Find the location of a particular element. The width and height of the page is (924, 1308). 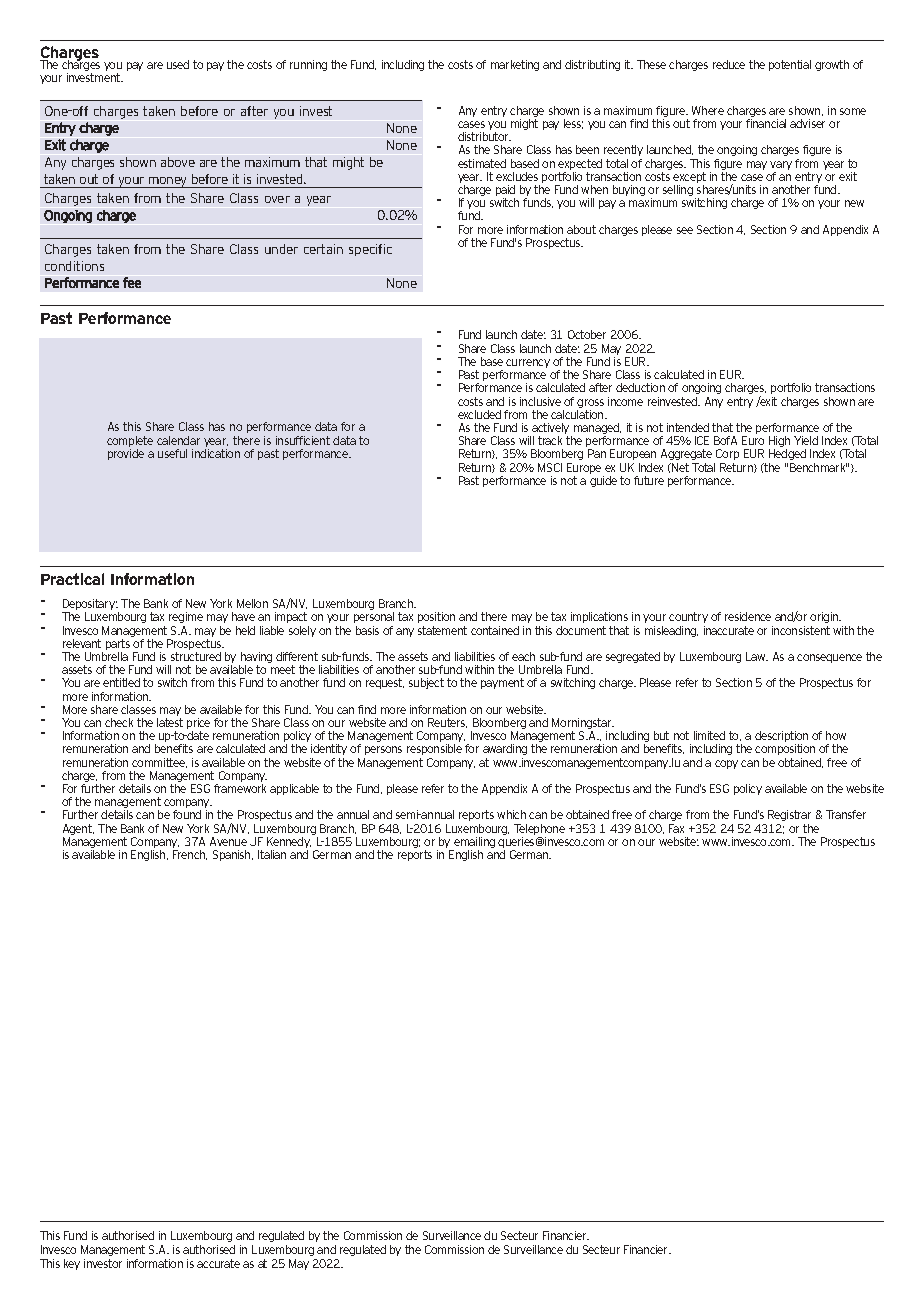

Where is located at coordinates (708, 110).
